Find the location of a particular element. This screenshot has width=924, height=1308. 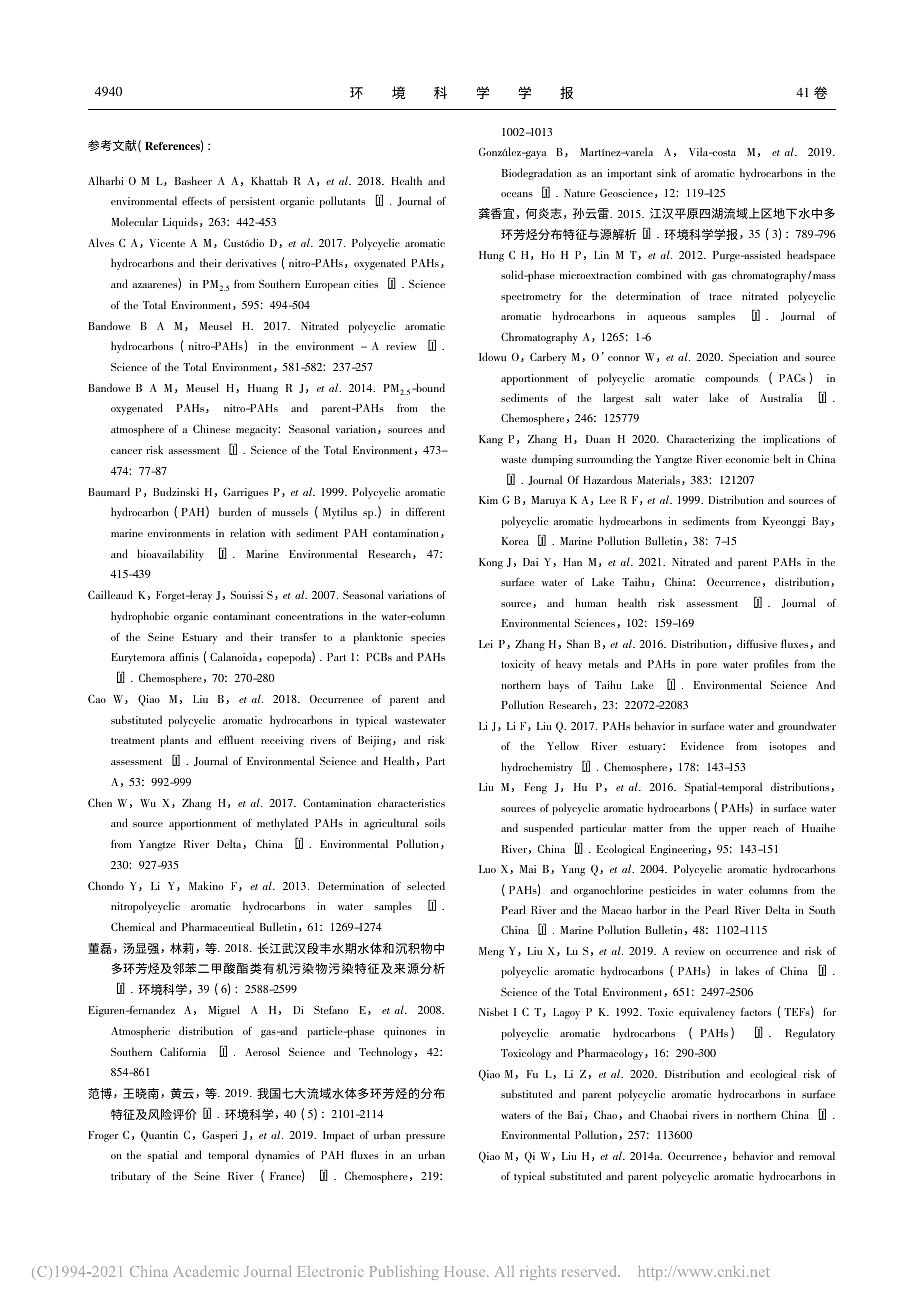

Chinese is located at coordinates (211, 428).
